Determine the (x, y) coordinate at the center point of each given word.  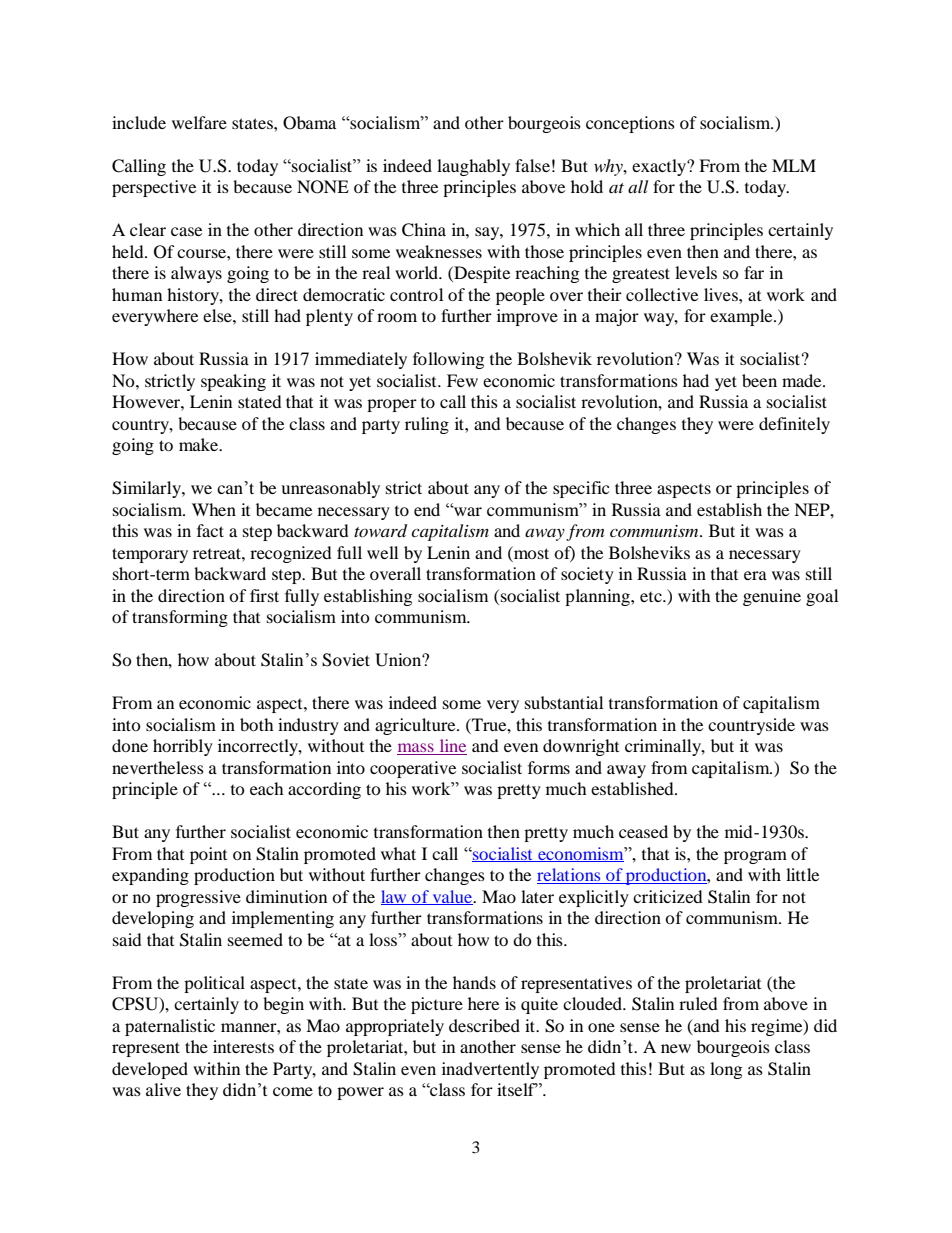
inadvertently (490, 1070)
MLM (794, 165)
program (755, 857)
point (208, 855)
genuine (772, 597)
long (726, 1070)
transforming (180, 618)
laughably (473, 167)
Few (462, 380)
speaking (233, 382)
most (530, 552)
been (759, 380)
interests (243, 1046)
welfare (199, 122)
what (398, 853)
